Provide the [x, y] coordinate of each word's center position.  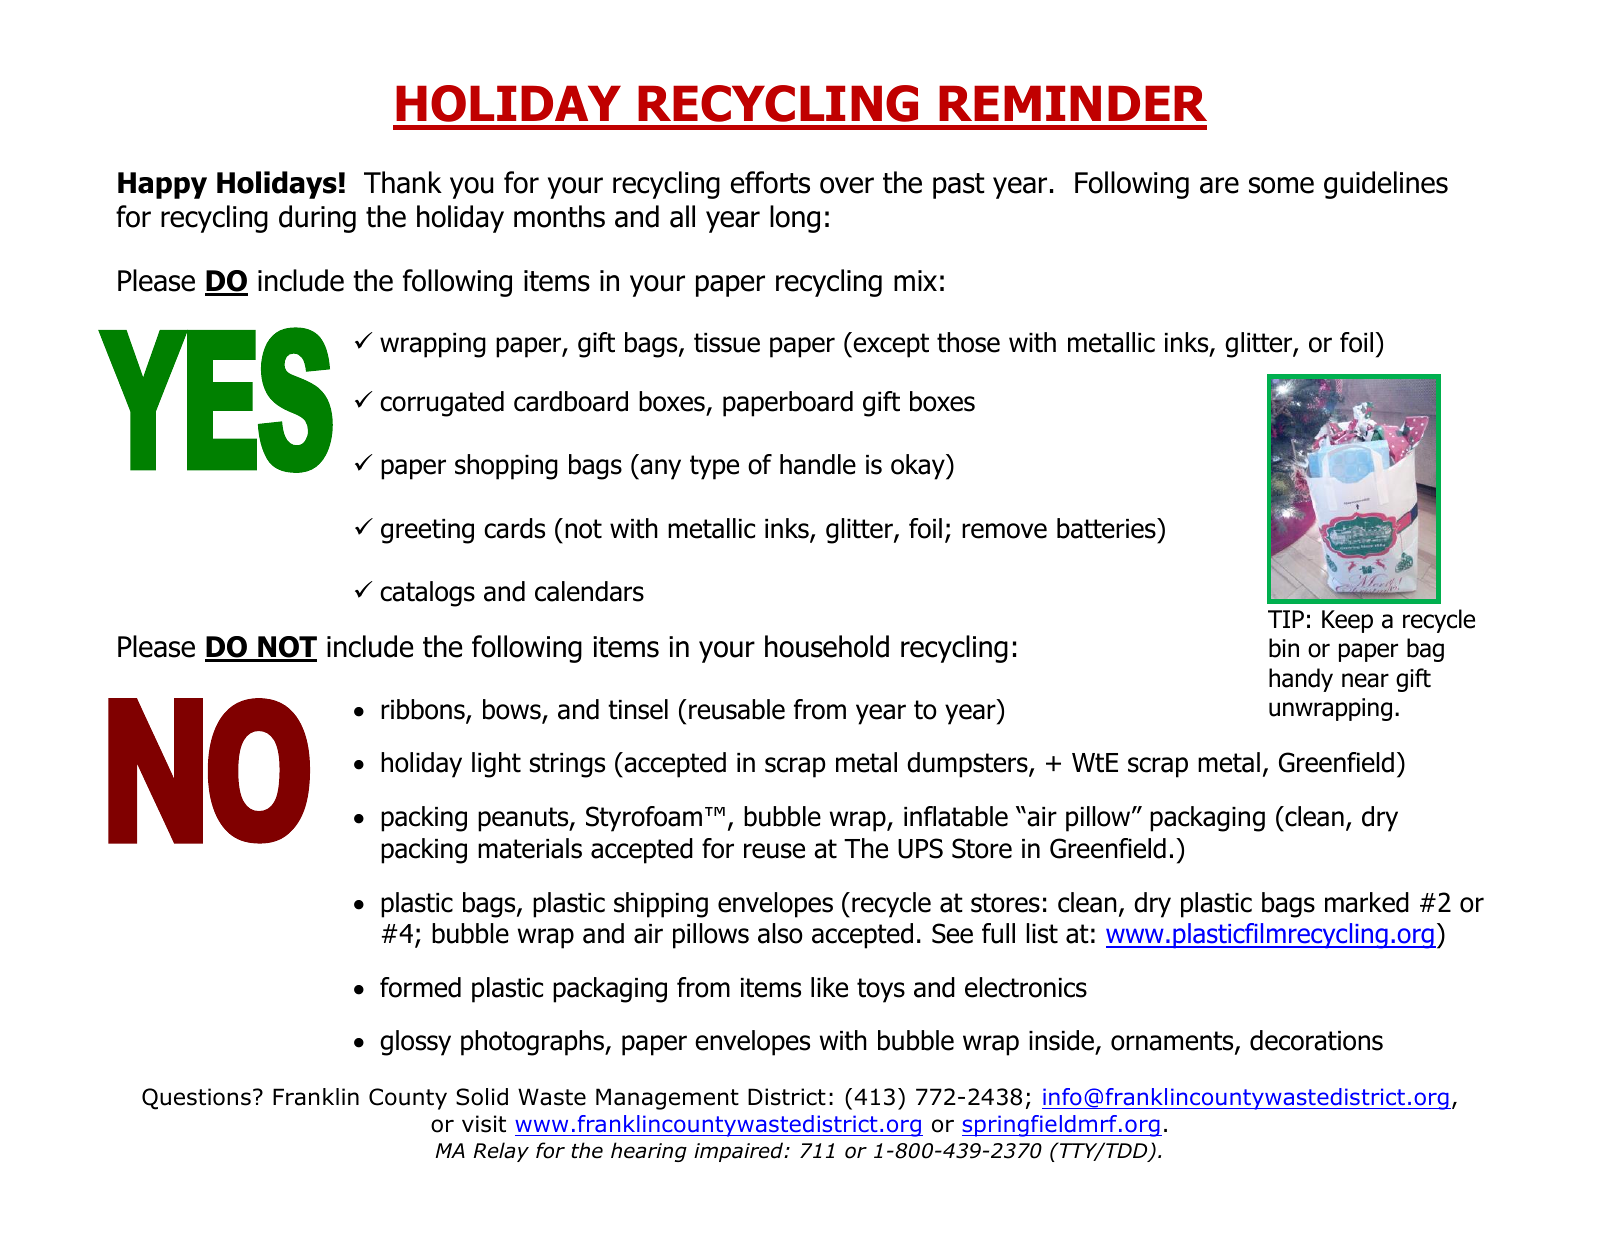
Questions [196, 1099]
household [827, 646]
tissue [727, 343]
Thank [403, 182]
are [1219, 185]
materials [530, 848]
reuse [774, 851]
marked [1367, 902]
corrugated [442, 404]
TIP [1286, 619]
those [968, 342]
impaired [739, 1152]
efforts [770, 182]
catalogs [427, 594]
